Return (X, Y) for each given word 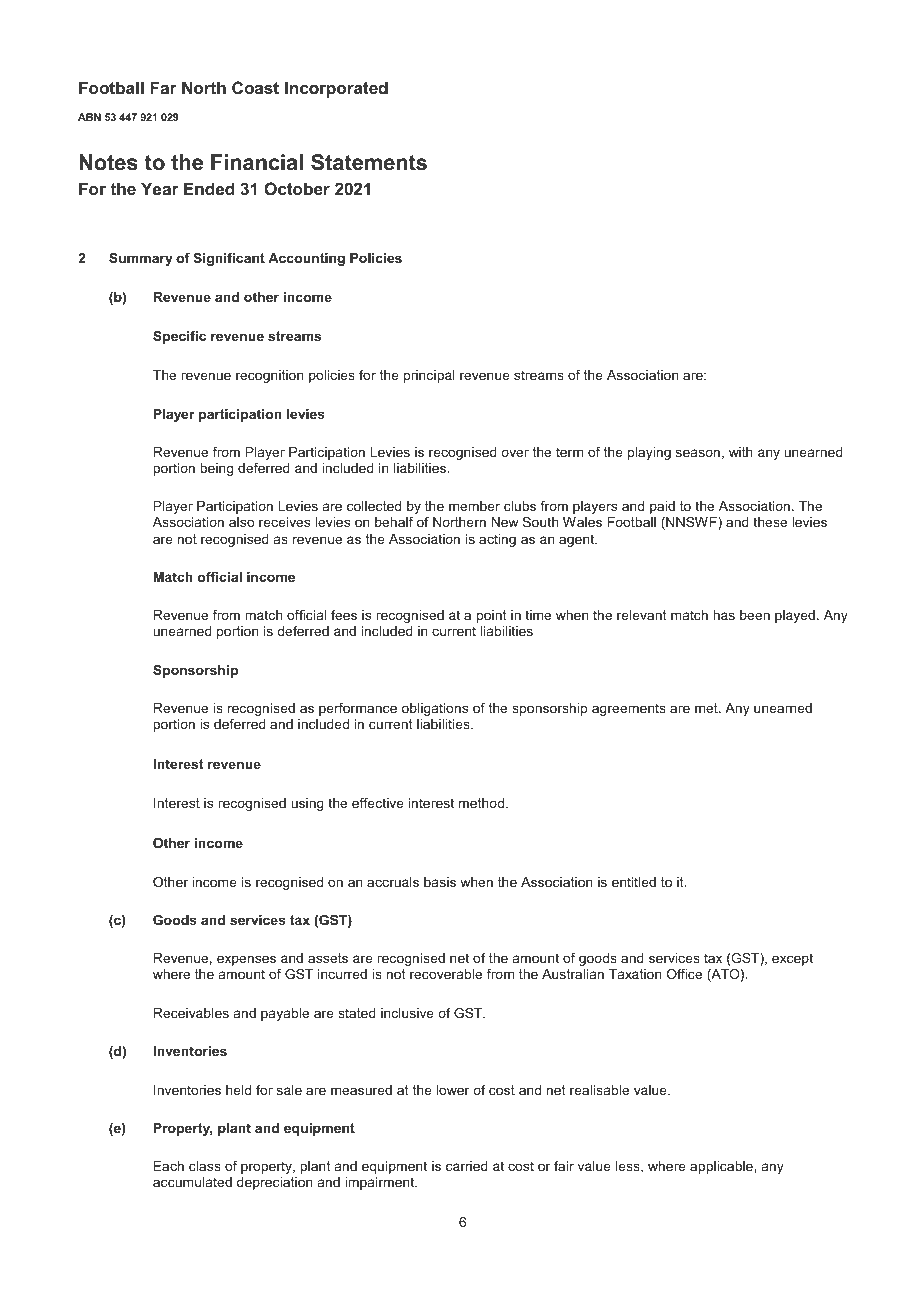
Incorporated (336, 89)
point (491, 616)
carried (467, 1166)
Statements (369, 162)
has (724, 615)
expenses (246, 960)
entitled (634, 882)
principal (429, 376)
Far (163, 87)
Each (169, 1166)
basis (440, 882)
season (698, 453)
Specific (179, 337)
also (242, 522)
